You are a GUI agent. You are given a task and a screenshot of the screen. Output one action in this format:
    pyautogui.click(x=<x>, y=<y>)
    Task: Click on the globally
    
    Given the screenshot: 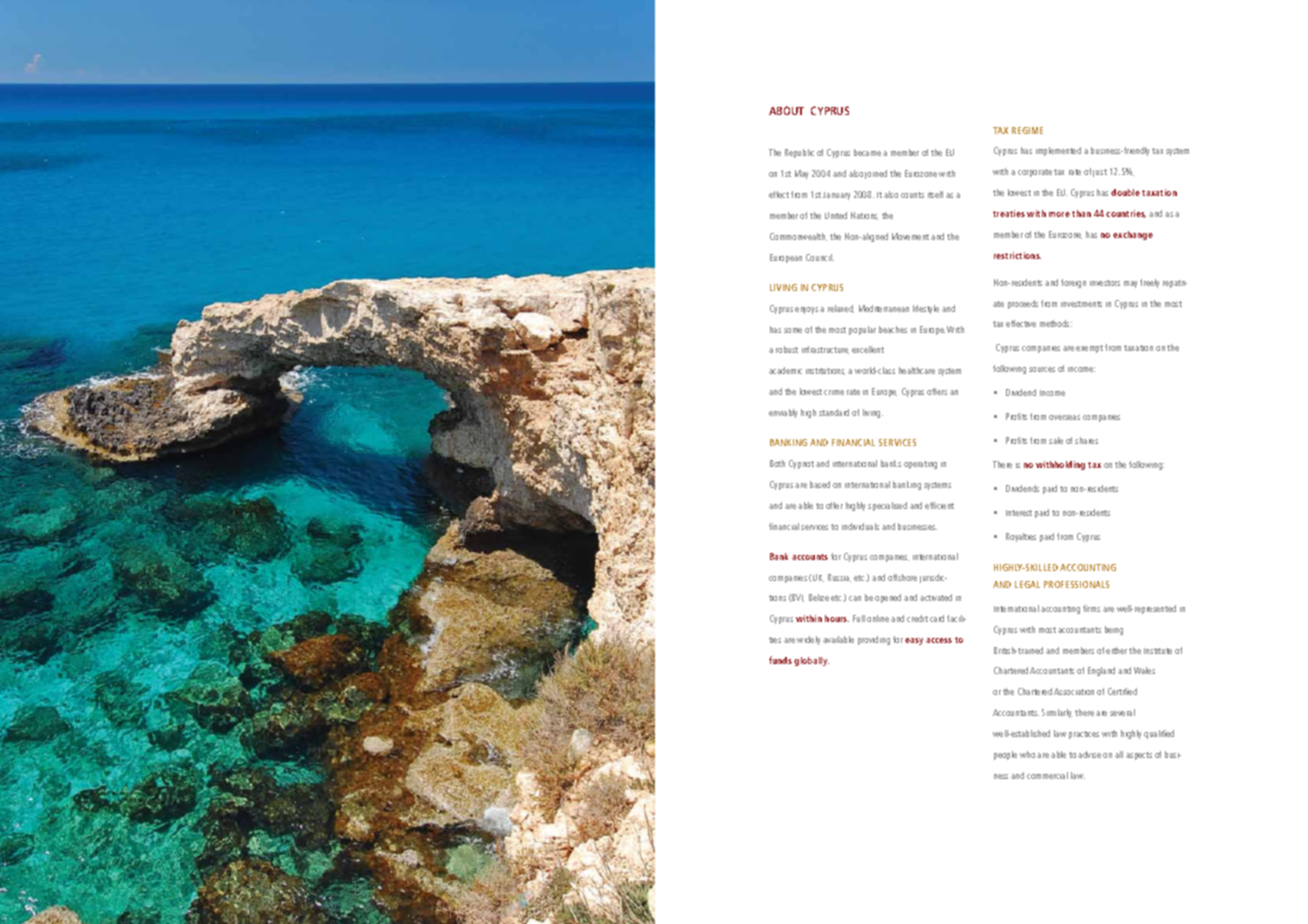 What is the action you would take?
    pyautogui.click(x=811, y=661)
